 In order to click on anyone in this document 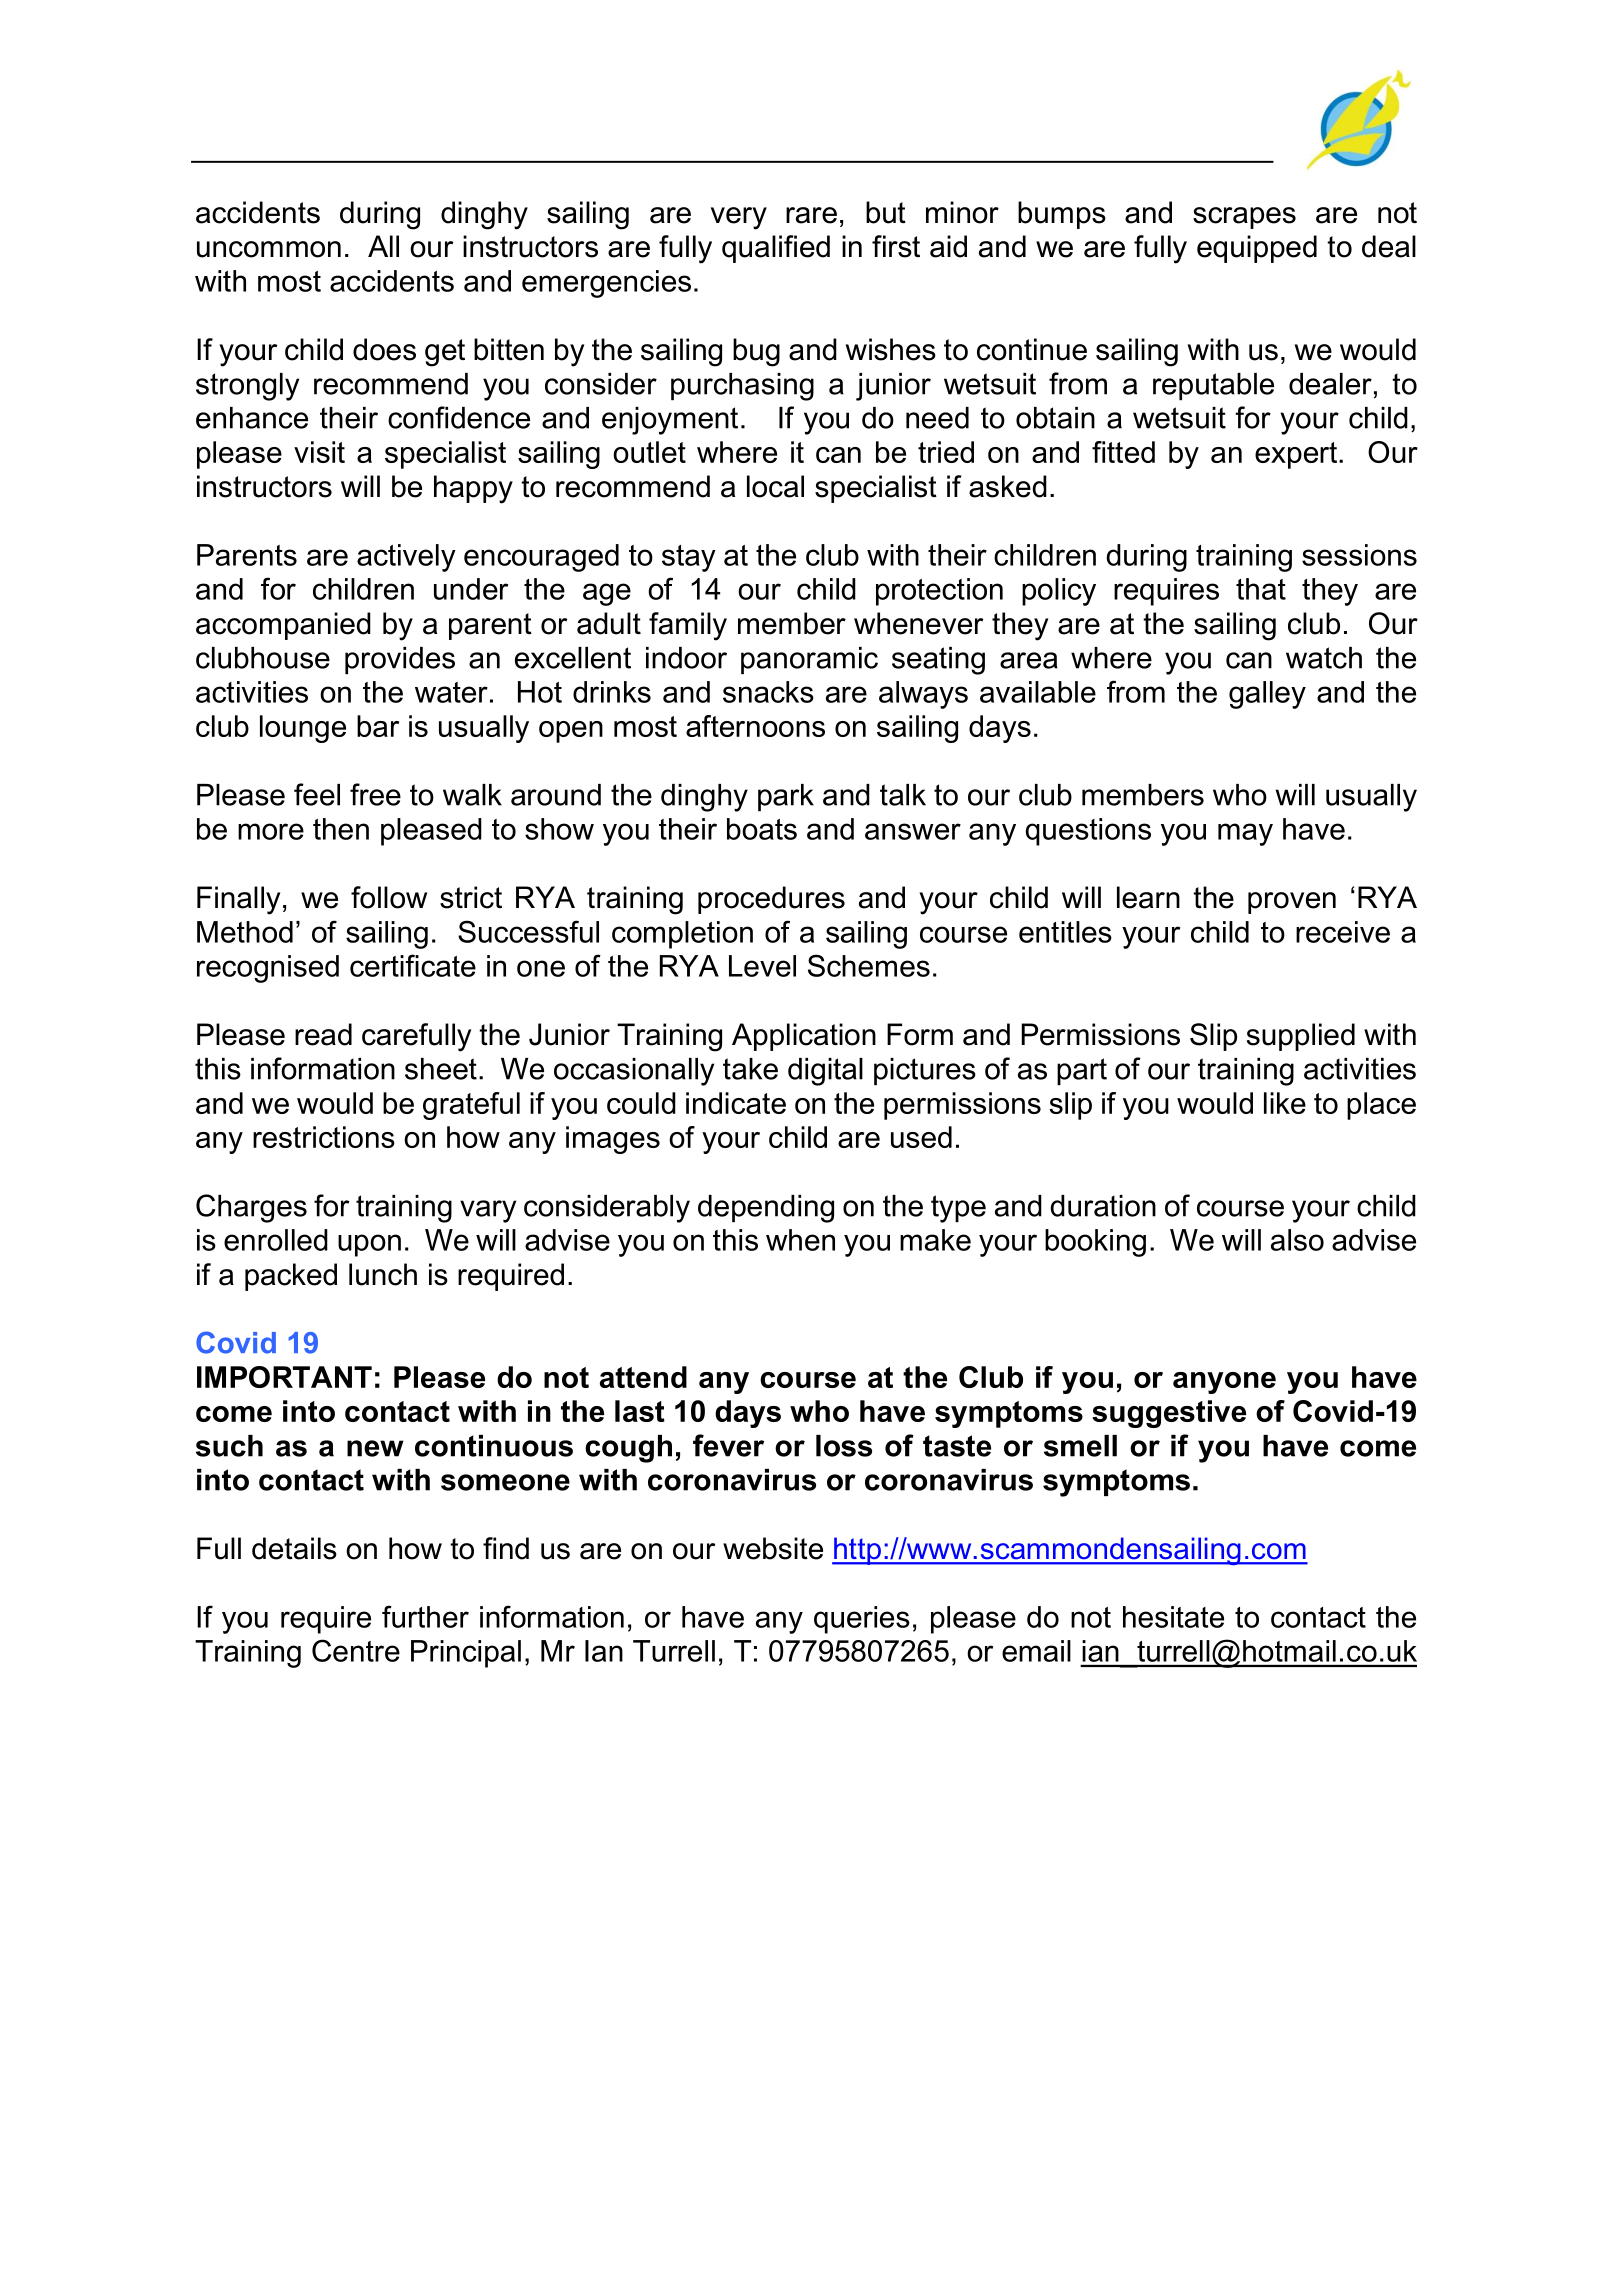, I will do `click(1224, 1383)`.
